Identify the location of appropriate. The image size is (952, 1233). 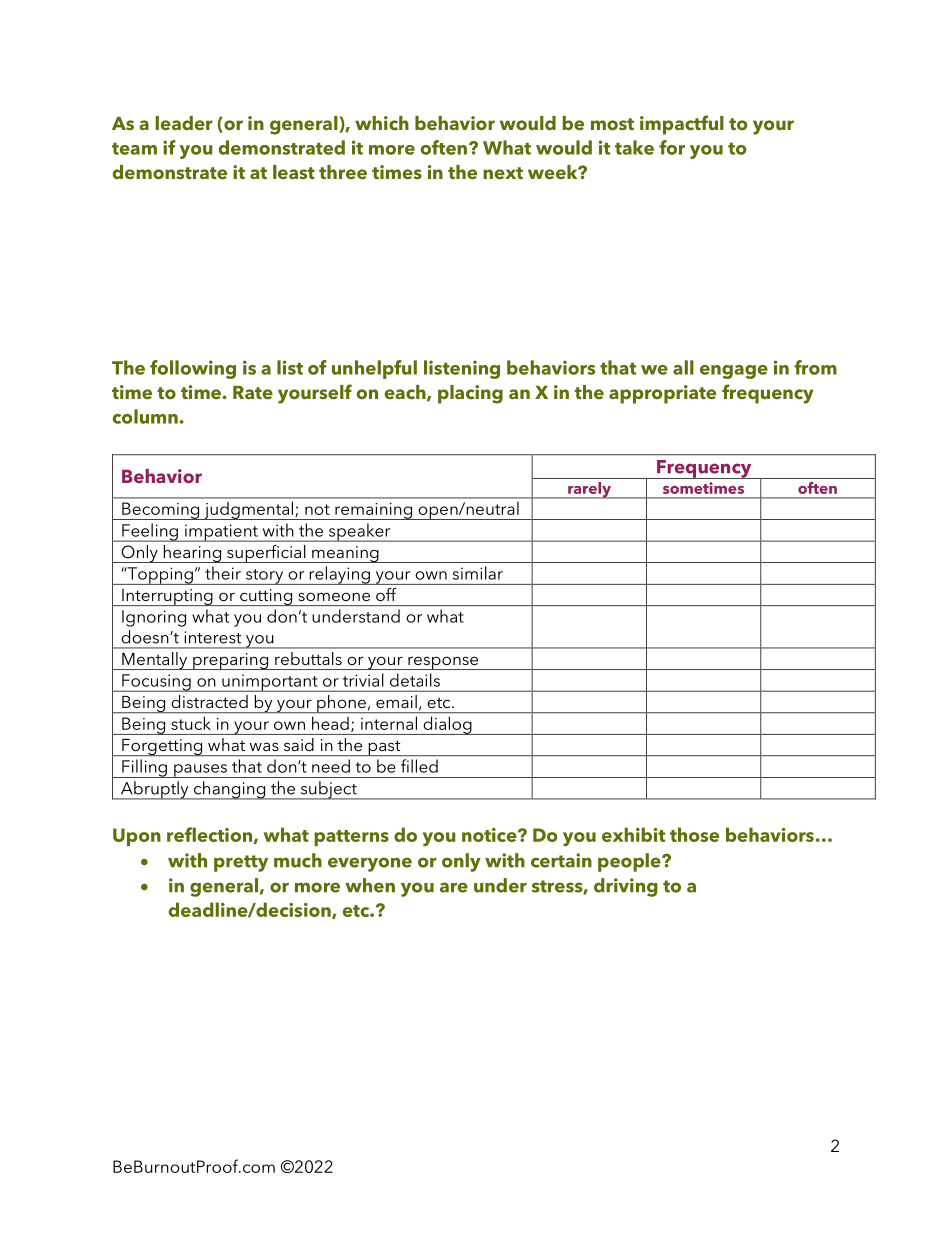
(662, 394).
